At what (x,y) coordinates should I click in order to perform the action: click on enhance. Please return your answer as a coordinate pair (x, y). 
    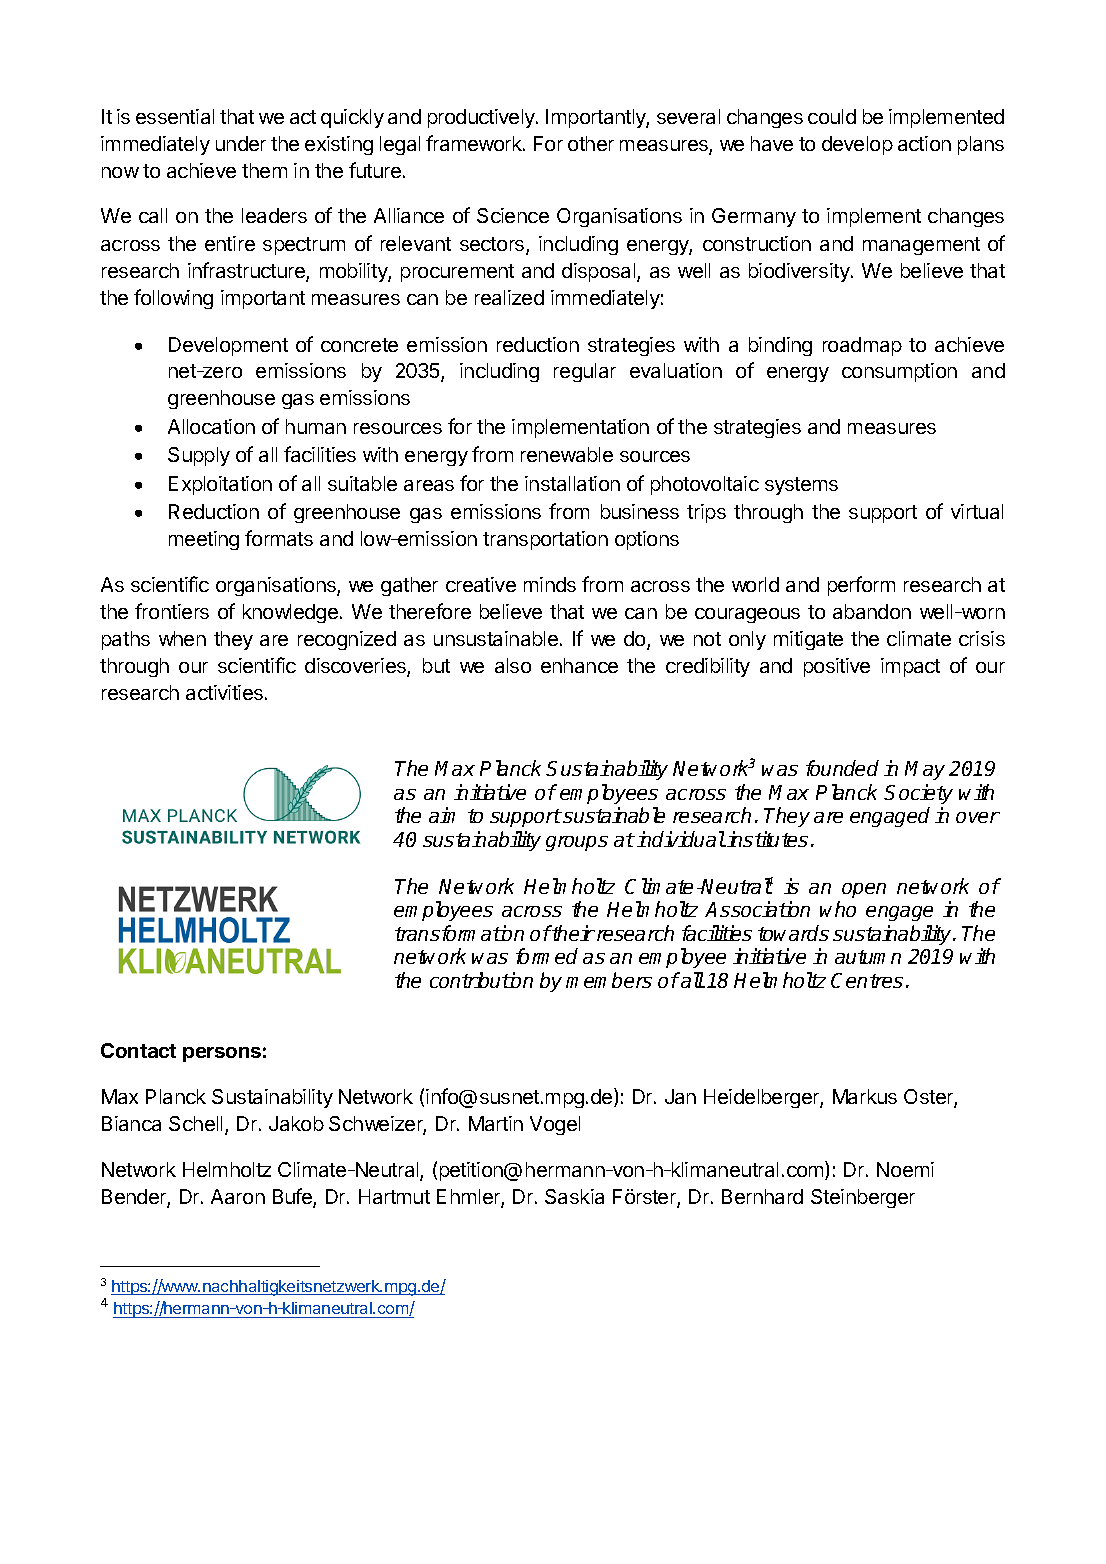
    Looking at the image, I should click on (579, 665).
